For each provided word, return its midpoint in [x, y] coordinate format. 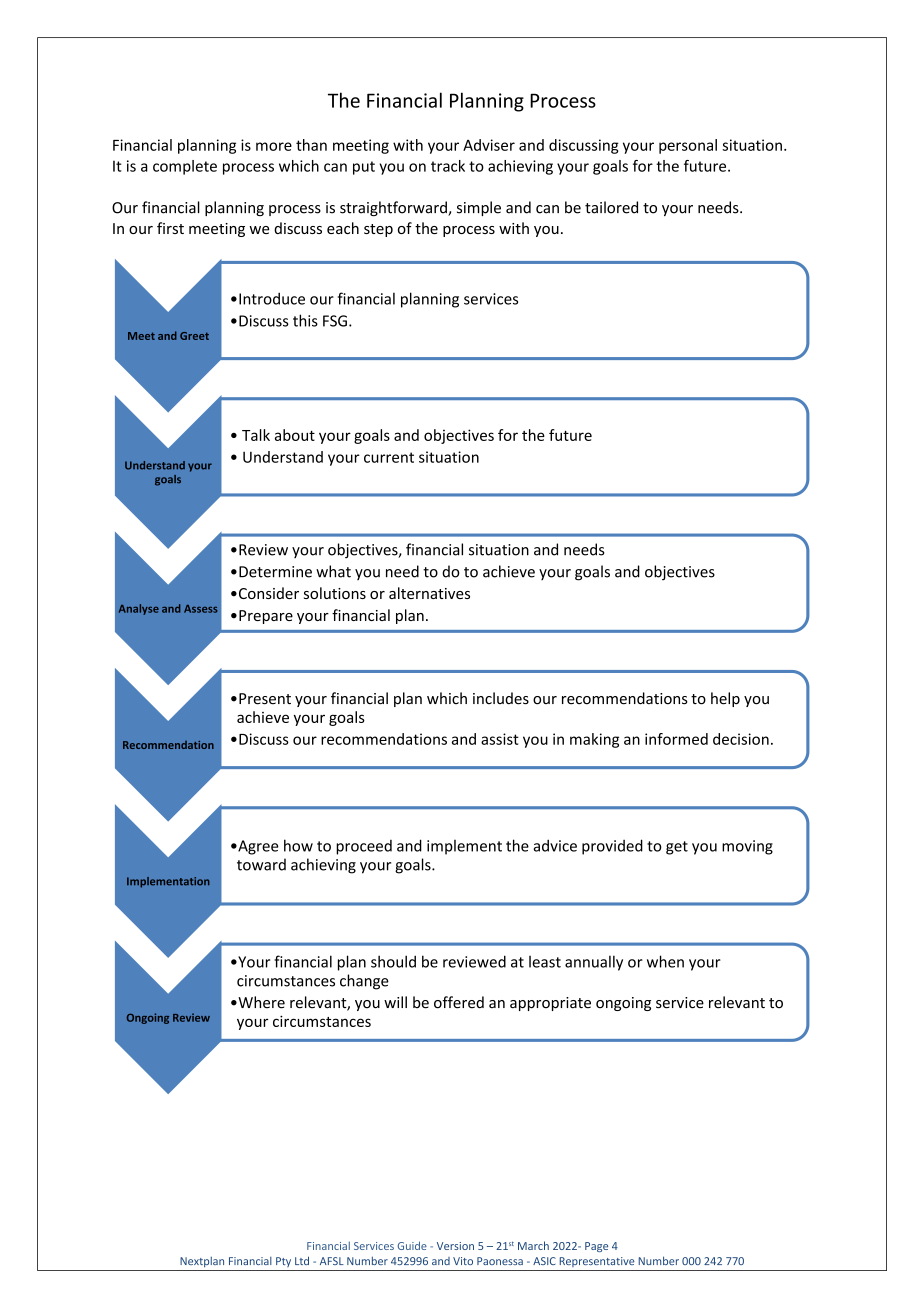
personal [688, 146]
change [364, 982]
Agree [257, 847]
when [665, 961]
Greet [194, 336]
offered [459, 1002]
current [389, 457]
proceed [364, 847]
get [677, 848]
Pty [283, 1262]
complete [185, 167]
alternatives [429, 593]
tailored [611, 207]
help [725, 699]
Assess [201, 609]
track [448, 166]
